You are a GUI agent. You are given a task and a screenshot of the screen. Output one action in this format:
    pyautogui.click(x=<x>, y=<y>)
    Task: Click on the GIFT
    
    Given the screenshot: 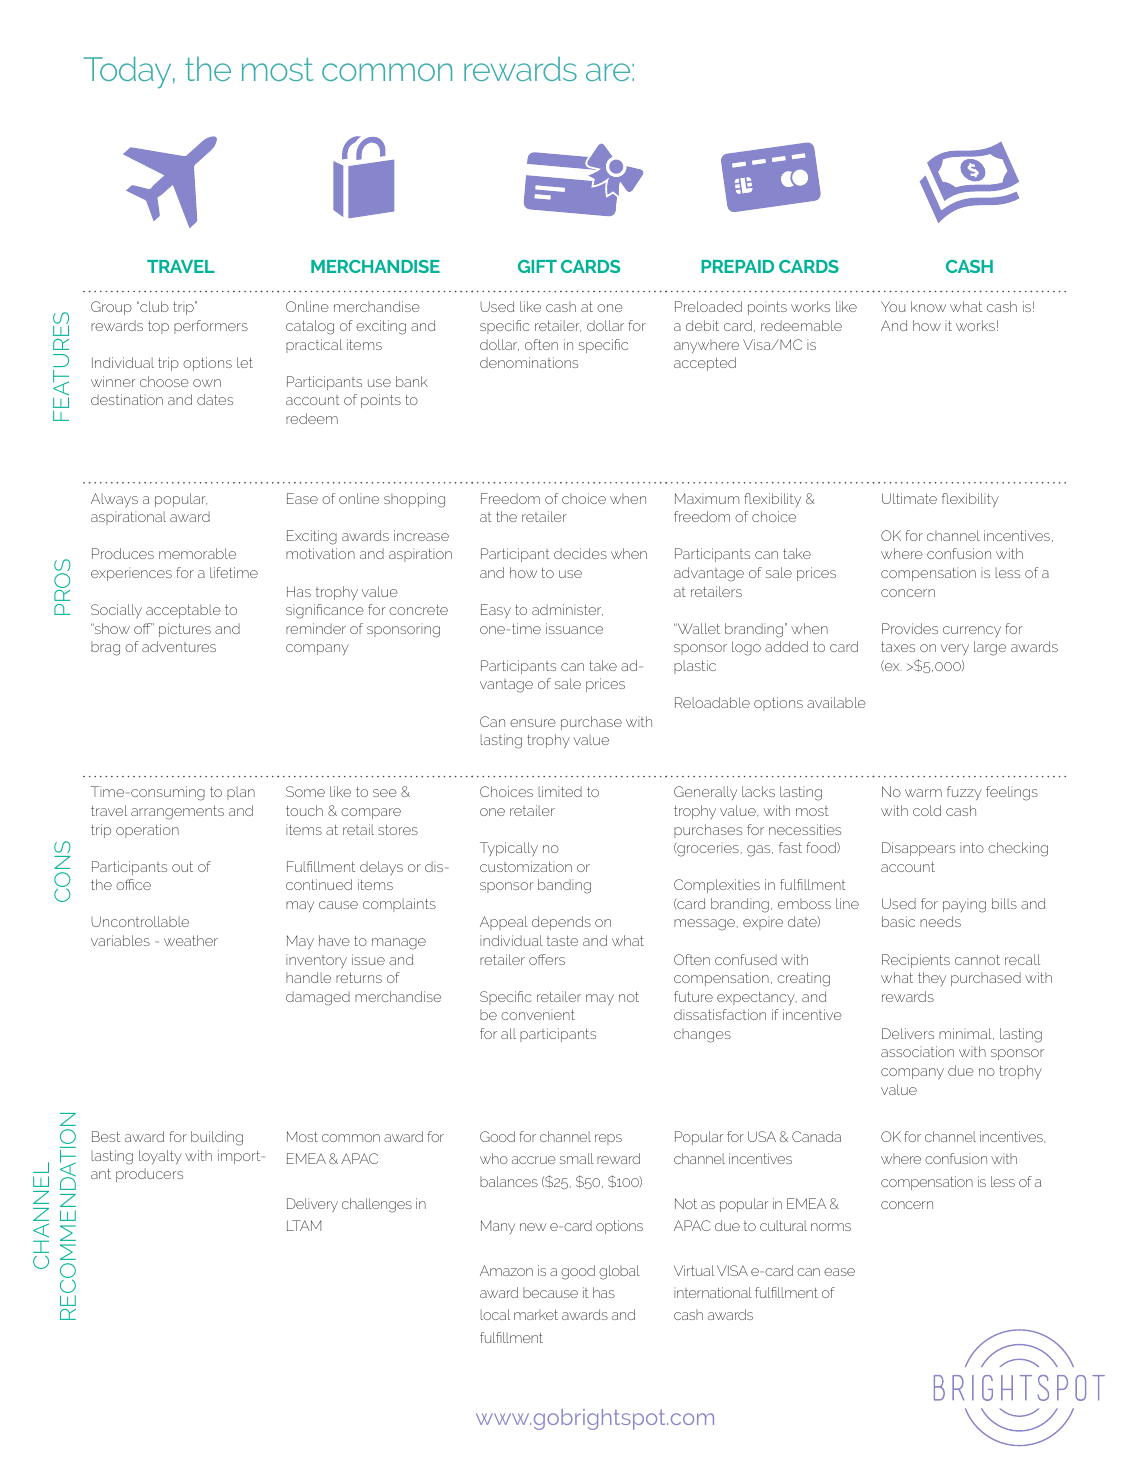 What is the action you would take?
    pyautogui.click(x=537, y=266)
